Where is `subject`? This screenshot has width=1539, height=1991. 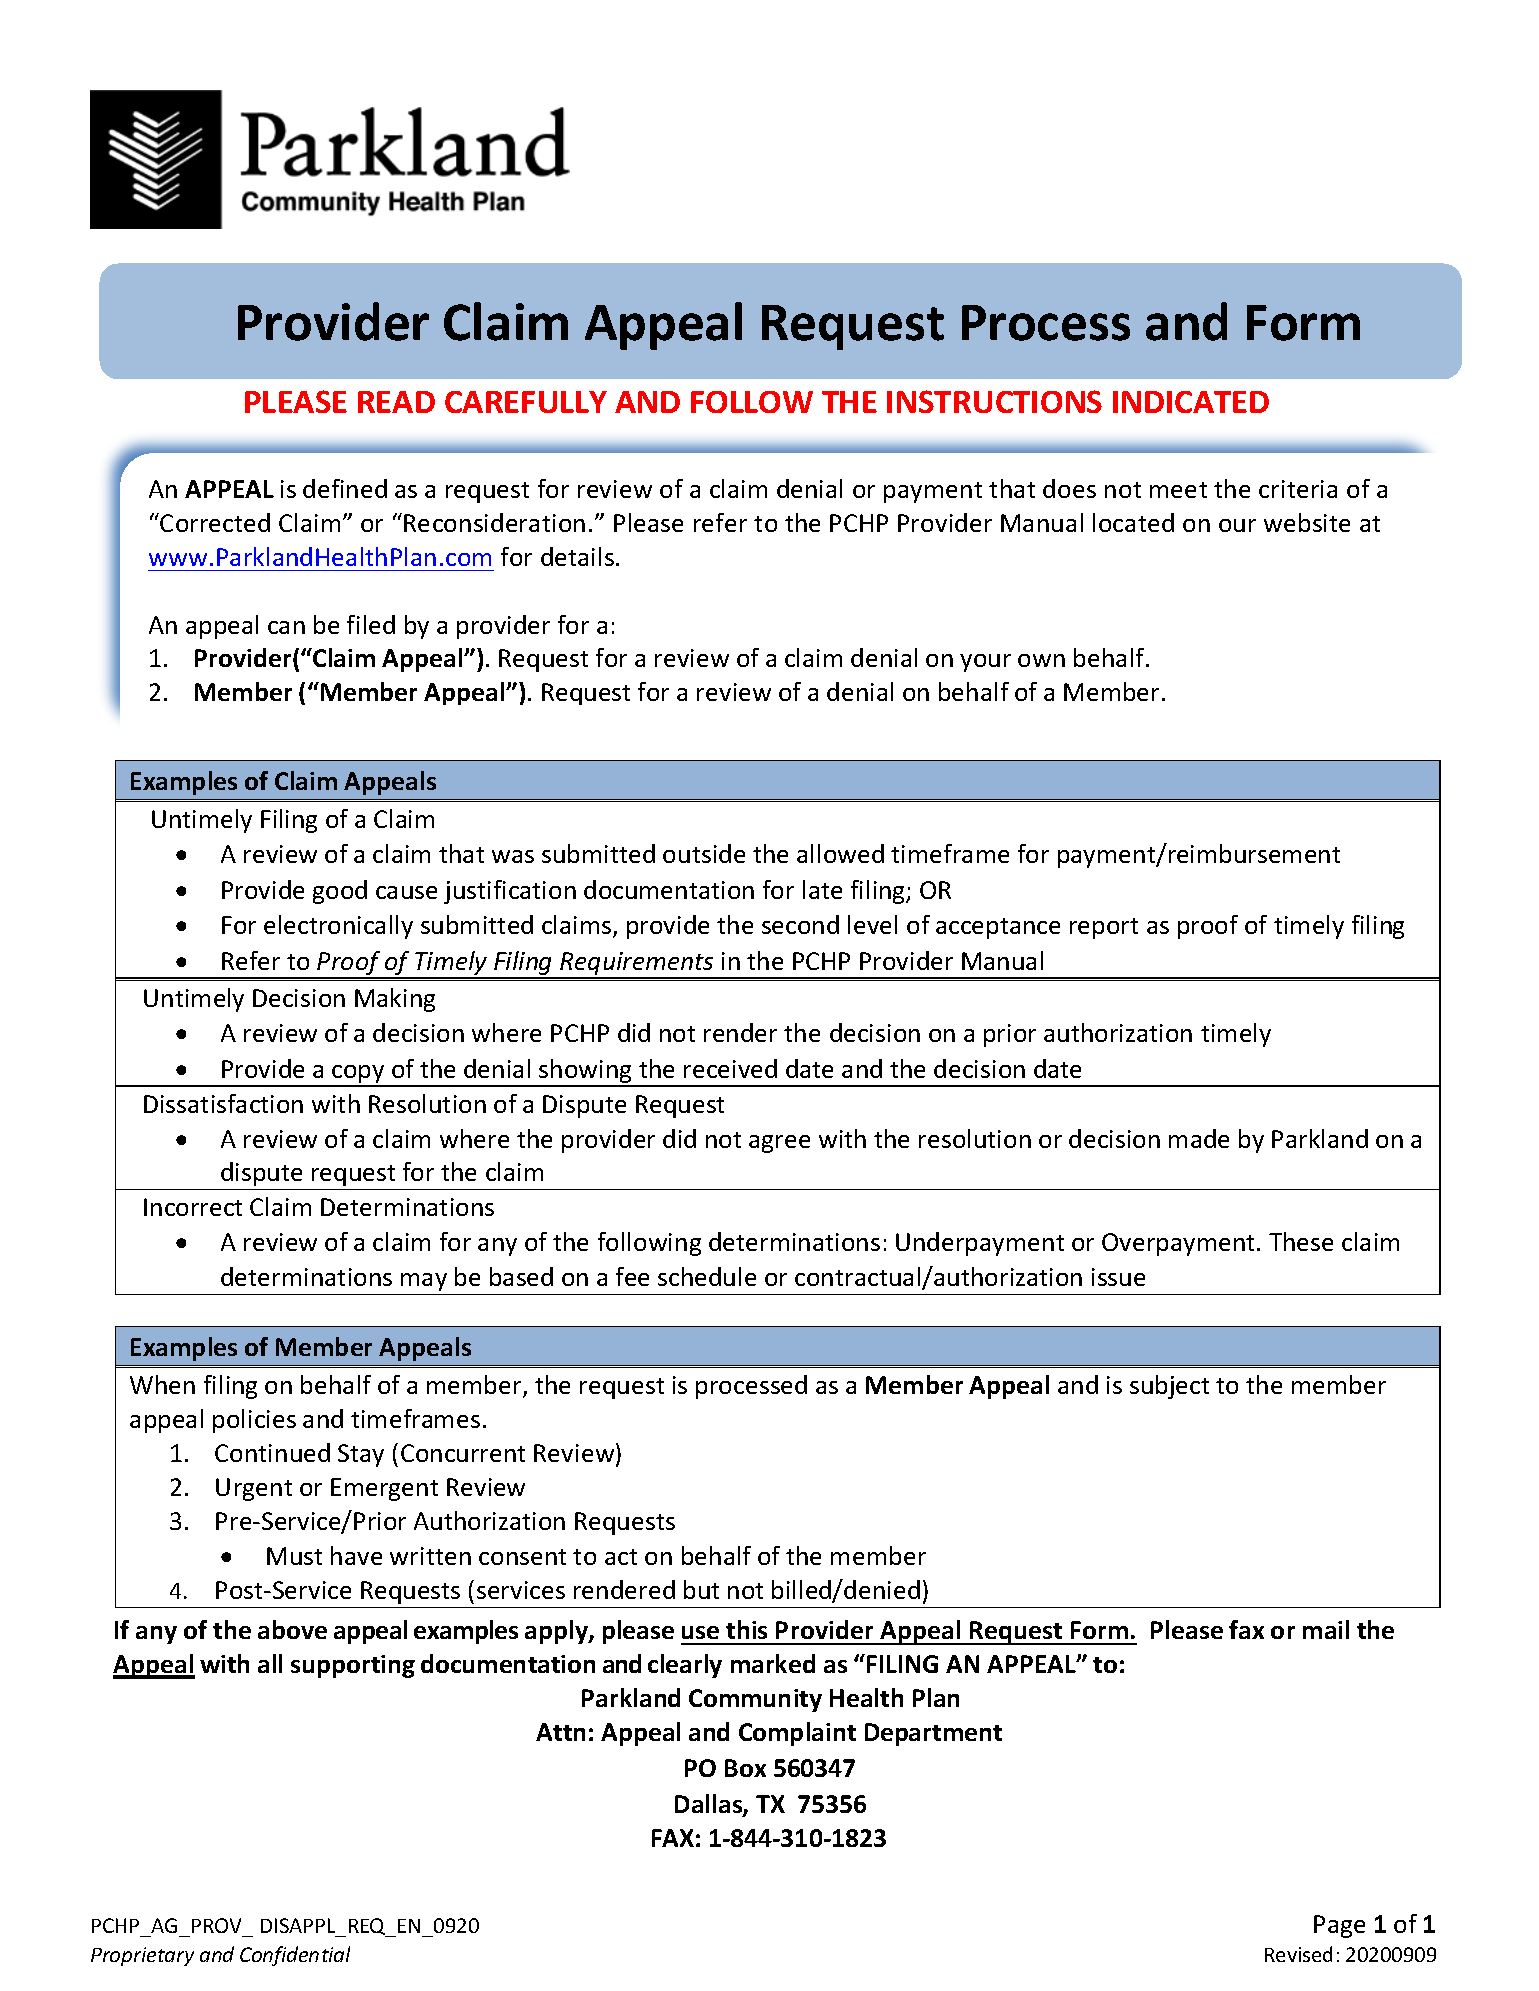 subject is located at coordinates (1169, 1387).
